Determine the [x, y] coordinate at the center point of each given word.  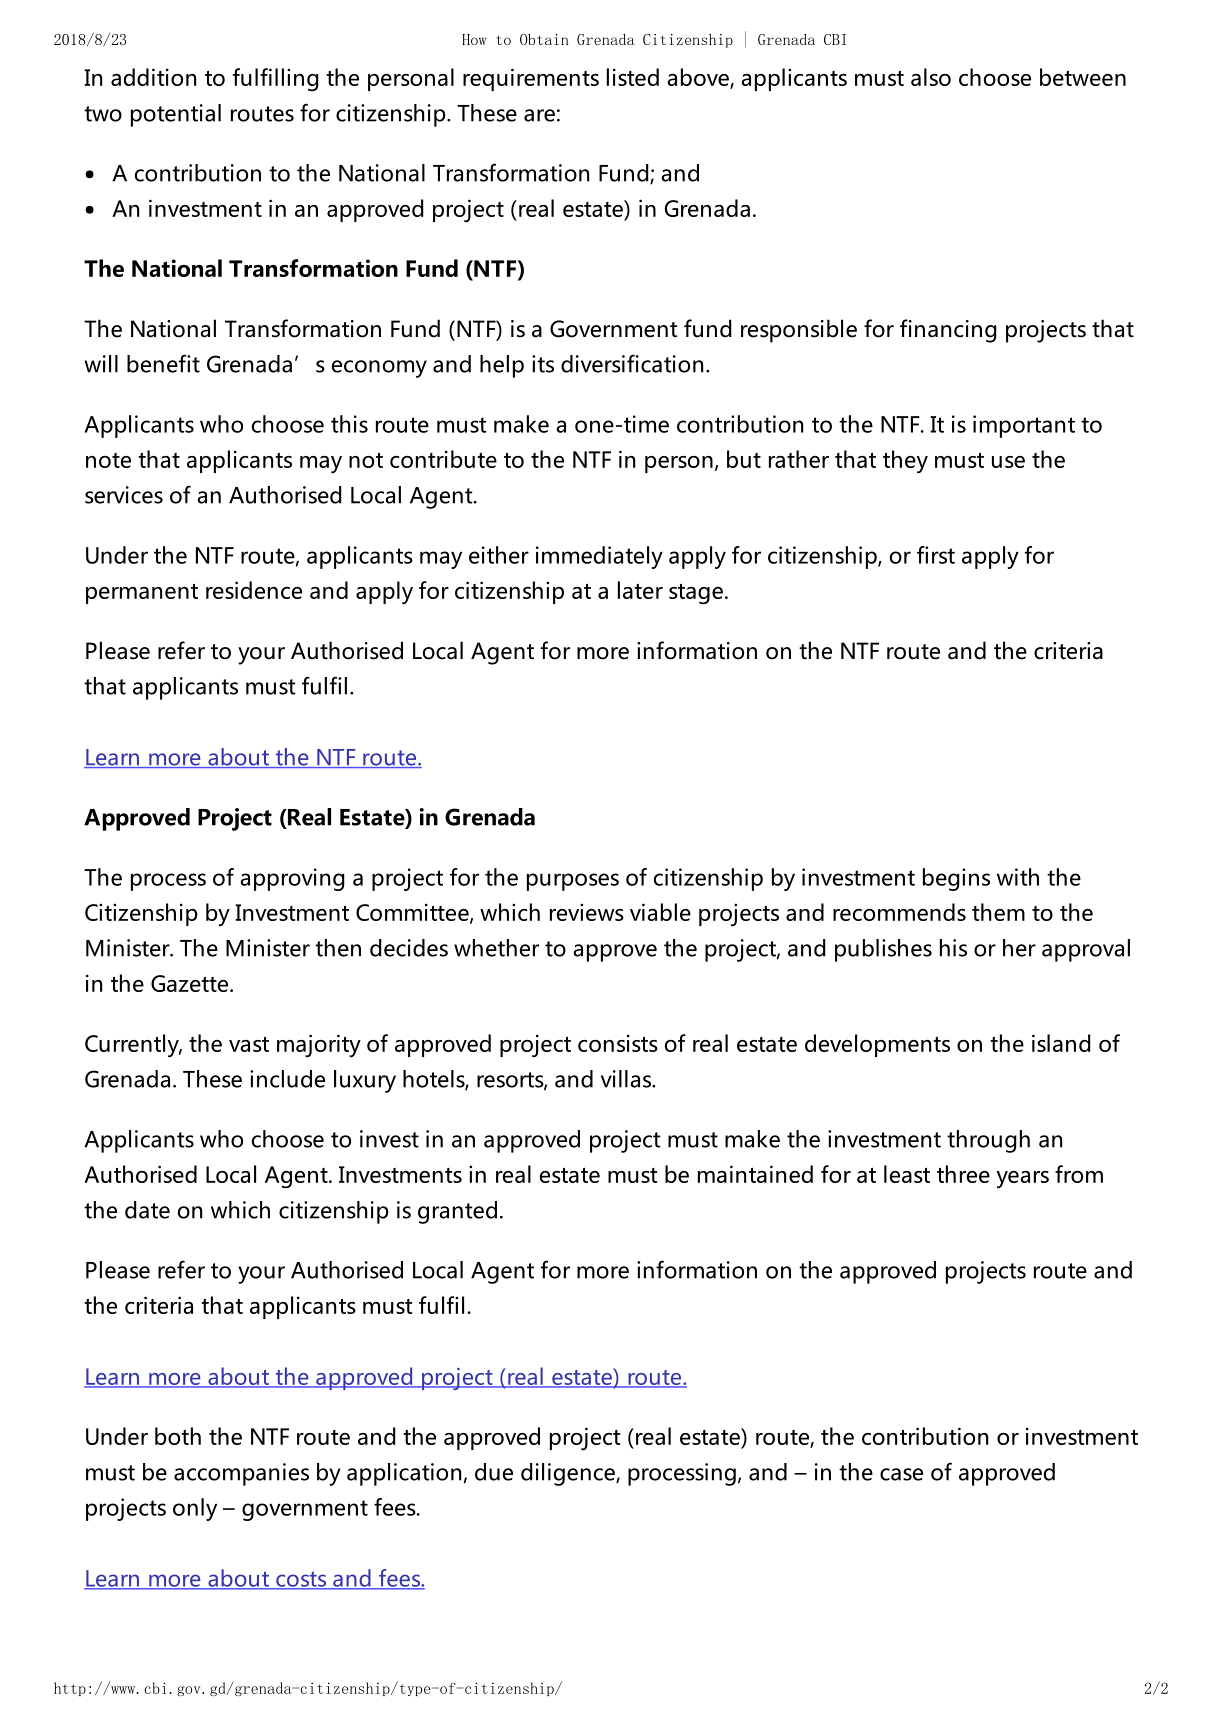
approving [292, 879]
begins [956, 879]
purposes [573, 882]
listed [633, 77]
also [931, 77]
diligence [569, 1474]
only [195, 1509]
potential [176, 115]
